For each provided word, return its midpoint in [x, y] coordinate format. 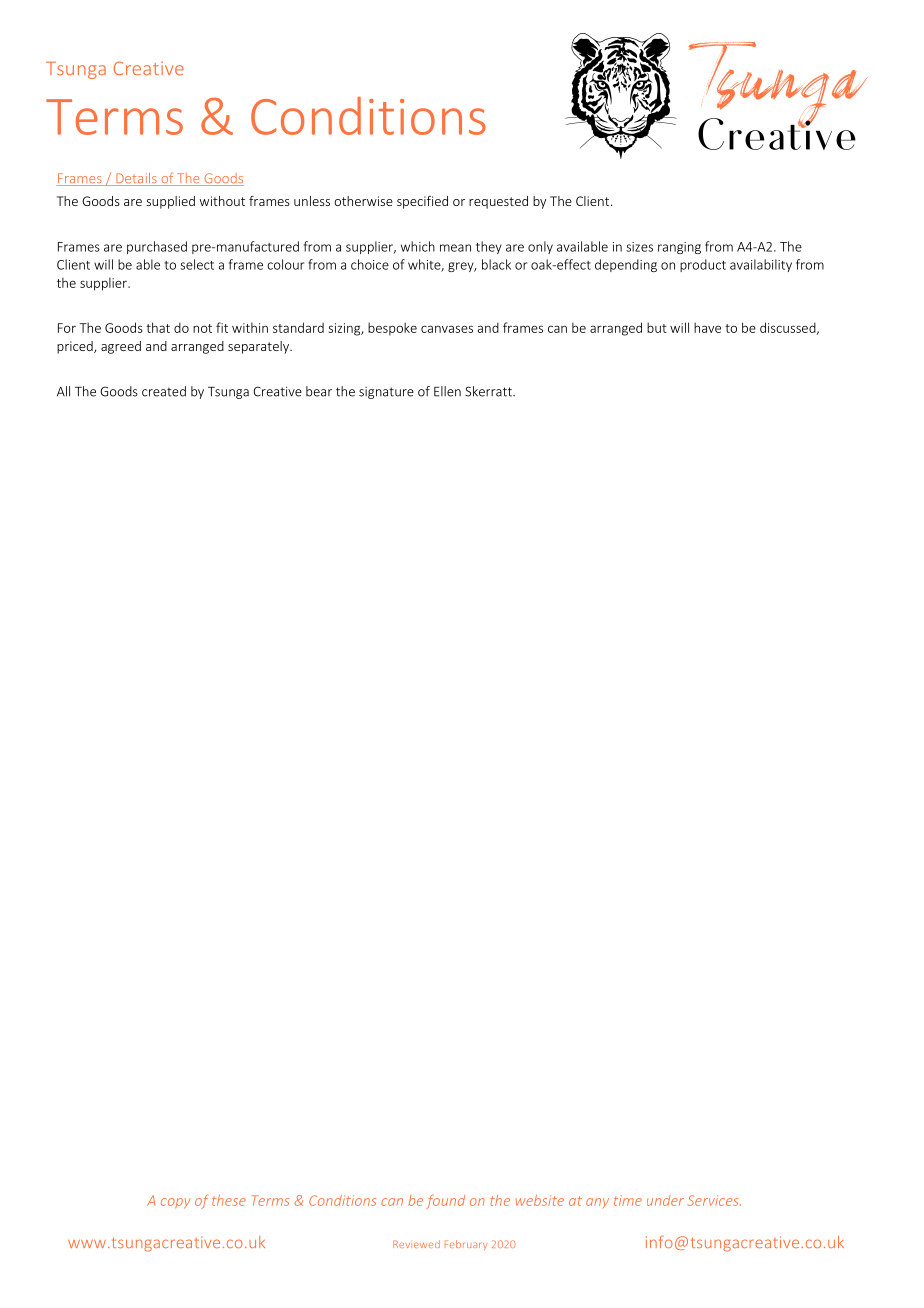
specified [422, 202]
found [445, 1202]
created [164, 391]
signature [386, 393]
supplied [170, 202]
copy [176, 1203]
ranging [679, 248]
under [665, 1200]
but [657, 327]
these [229, 1200]
